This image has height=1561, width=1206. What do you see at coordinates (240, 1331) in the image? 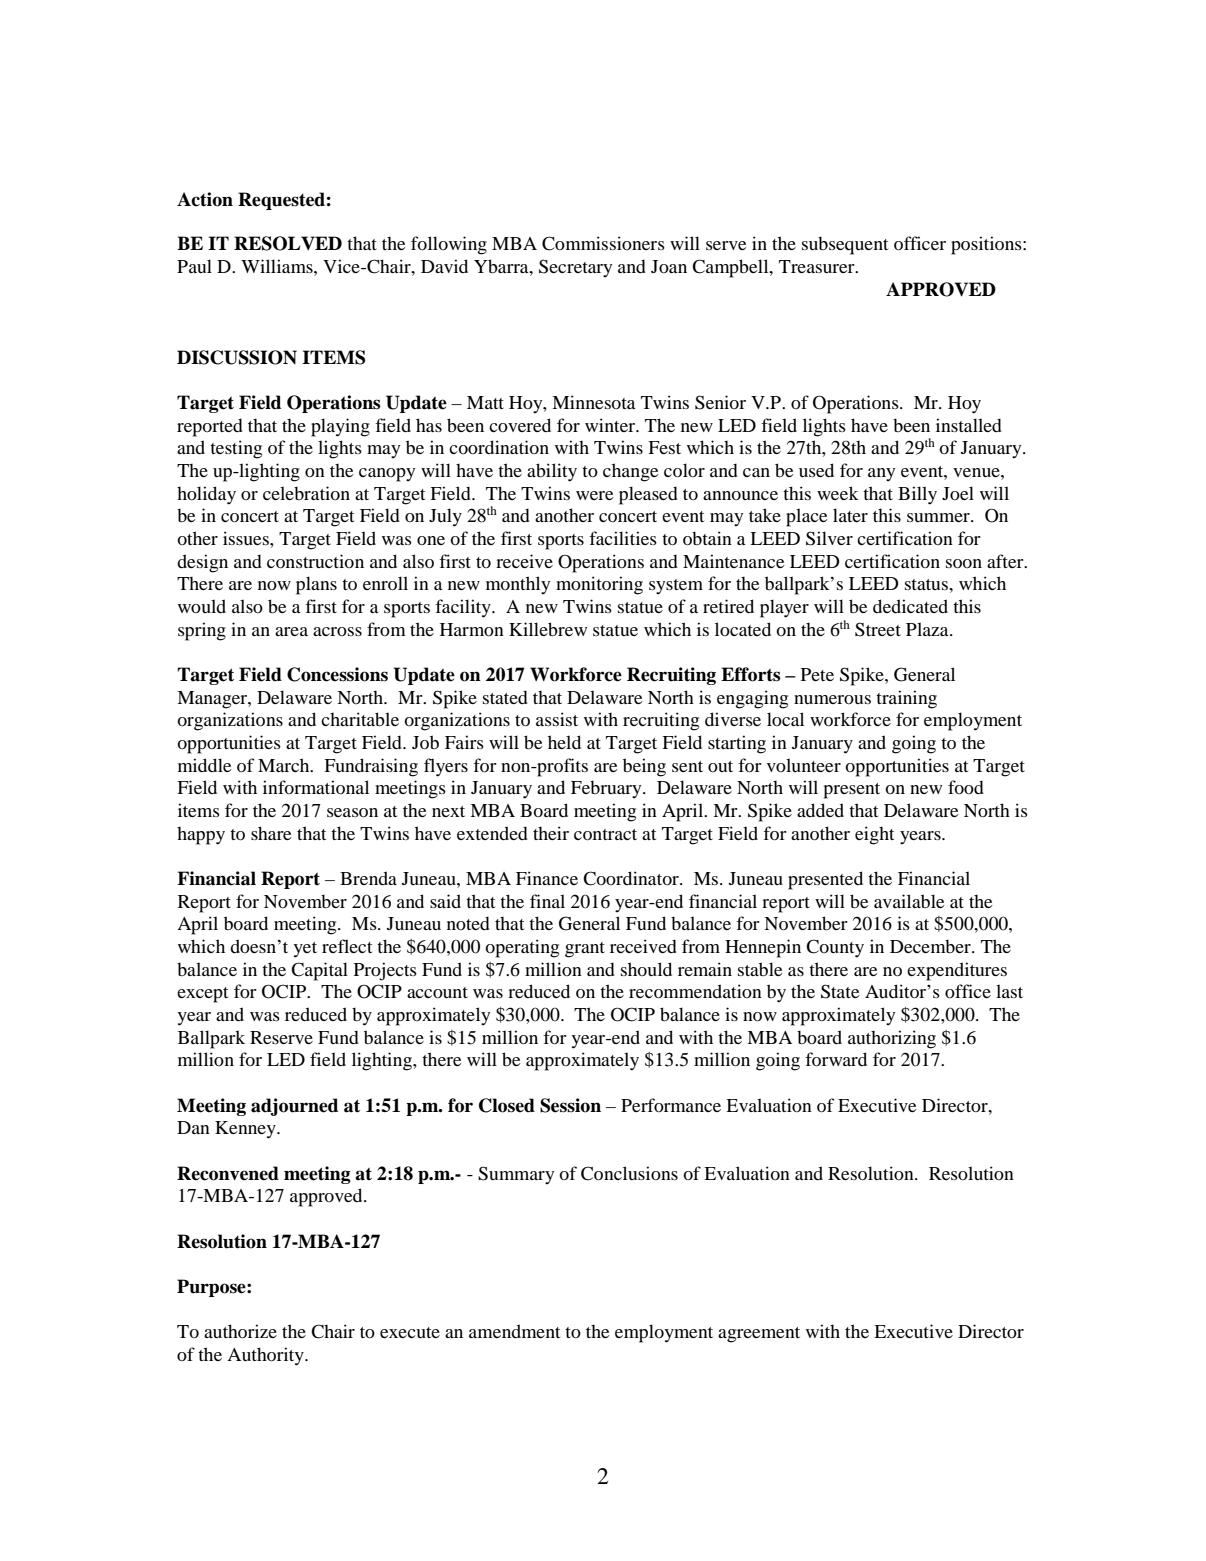
I see `authorize` at bounding box center [240, 1331].
